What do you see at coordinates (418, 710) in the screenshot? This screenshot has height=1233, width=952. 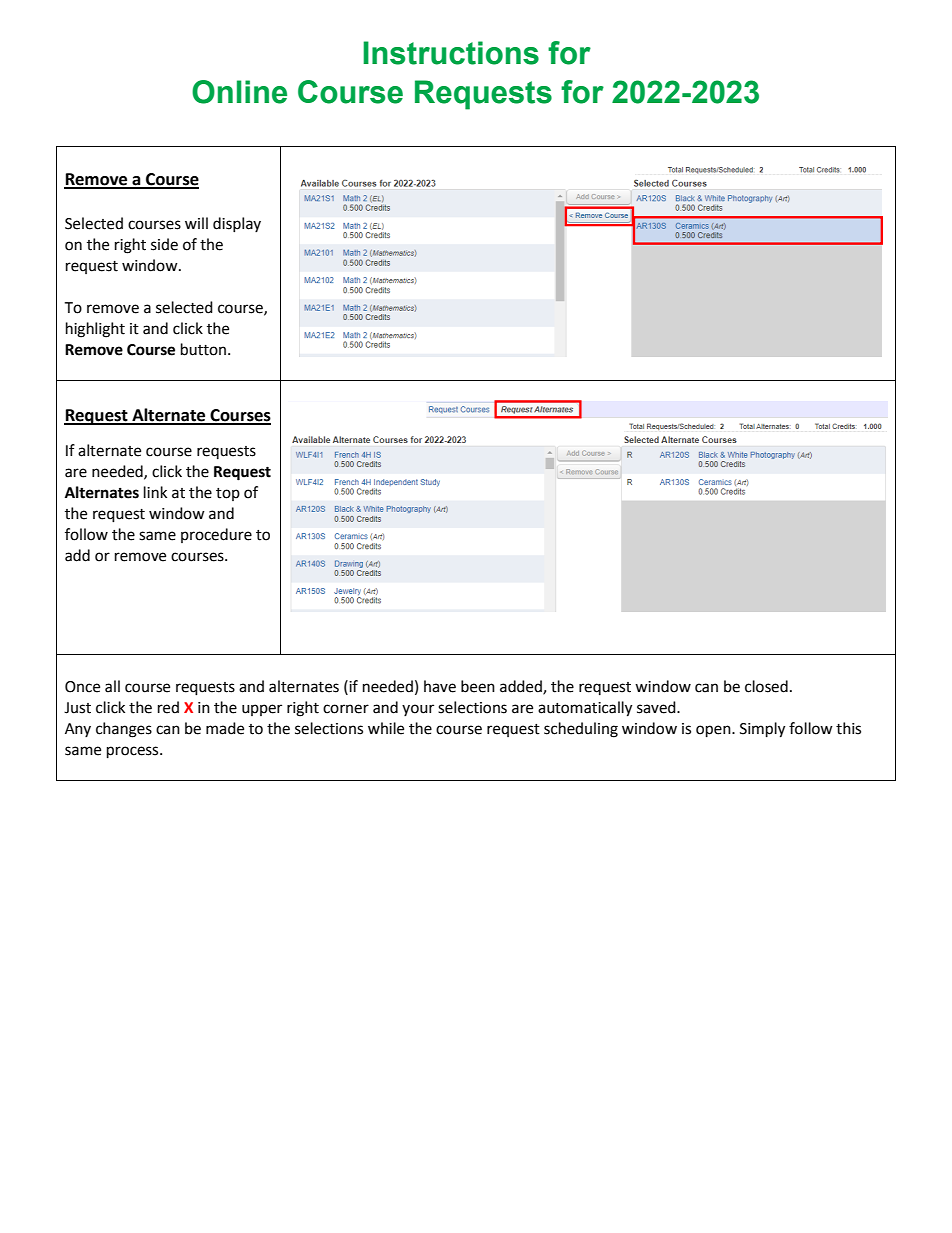 I see `your` at bounding box center [418, 710].
